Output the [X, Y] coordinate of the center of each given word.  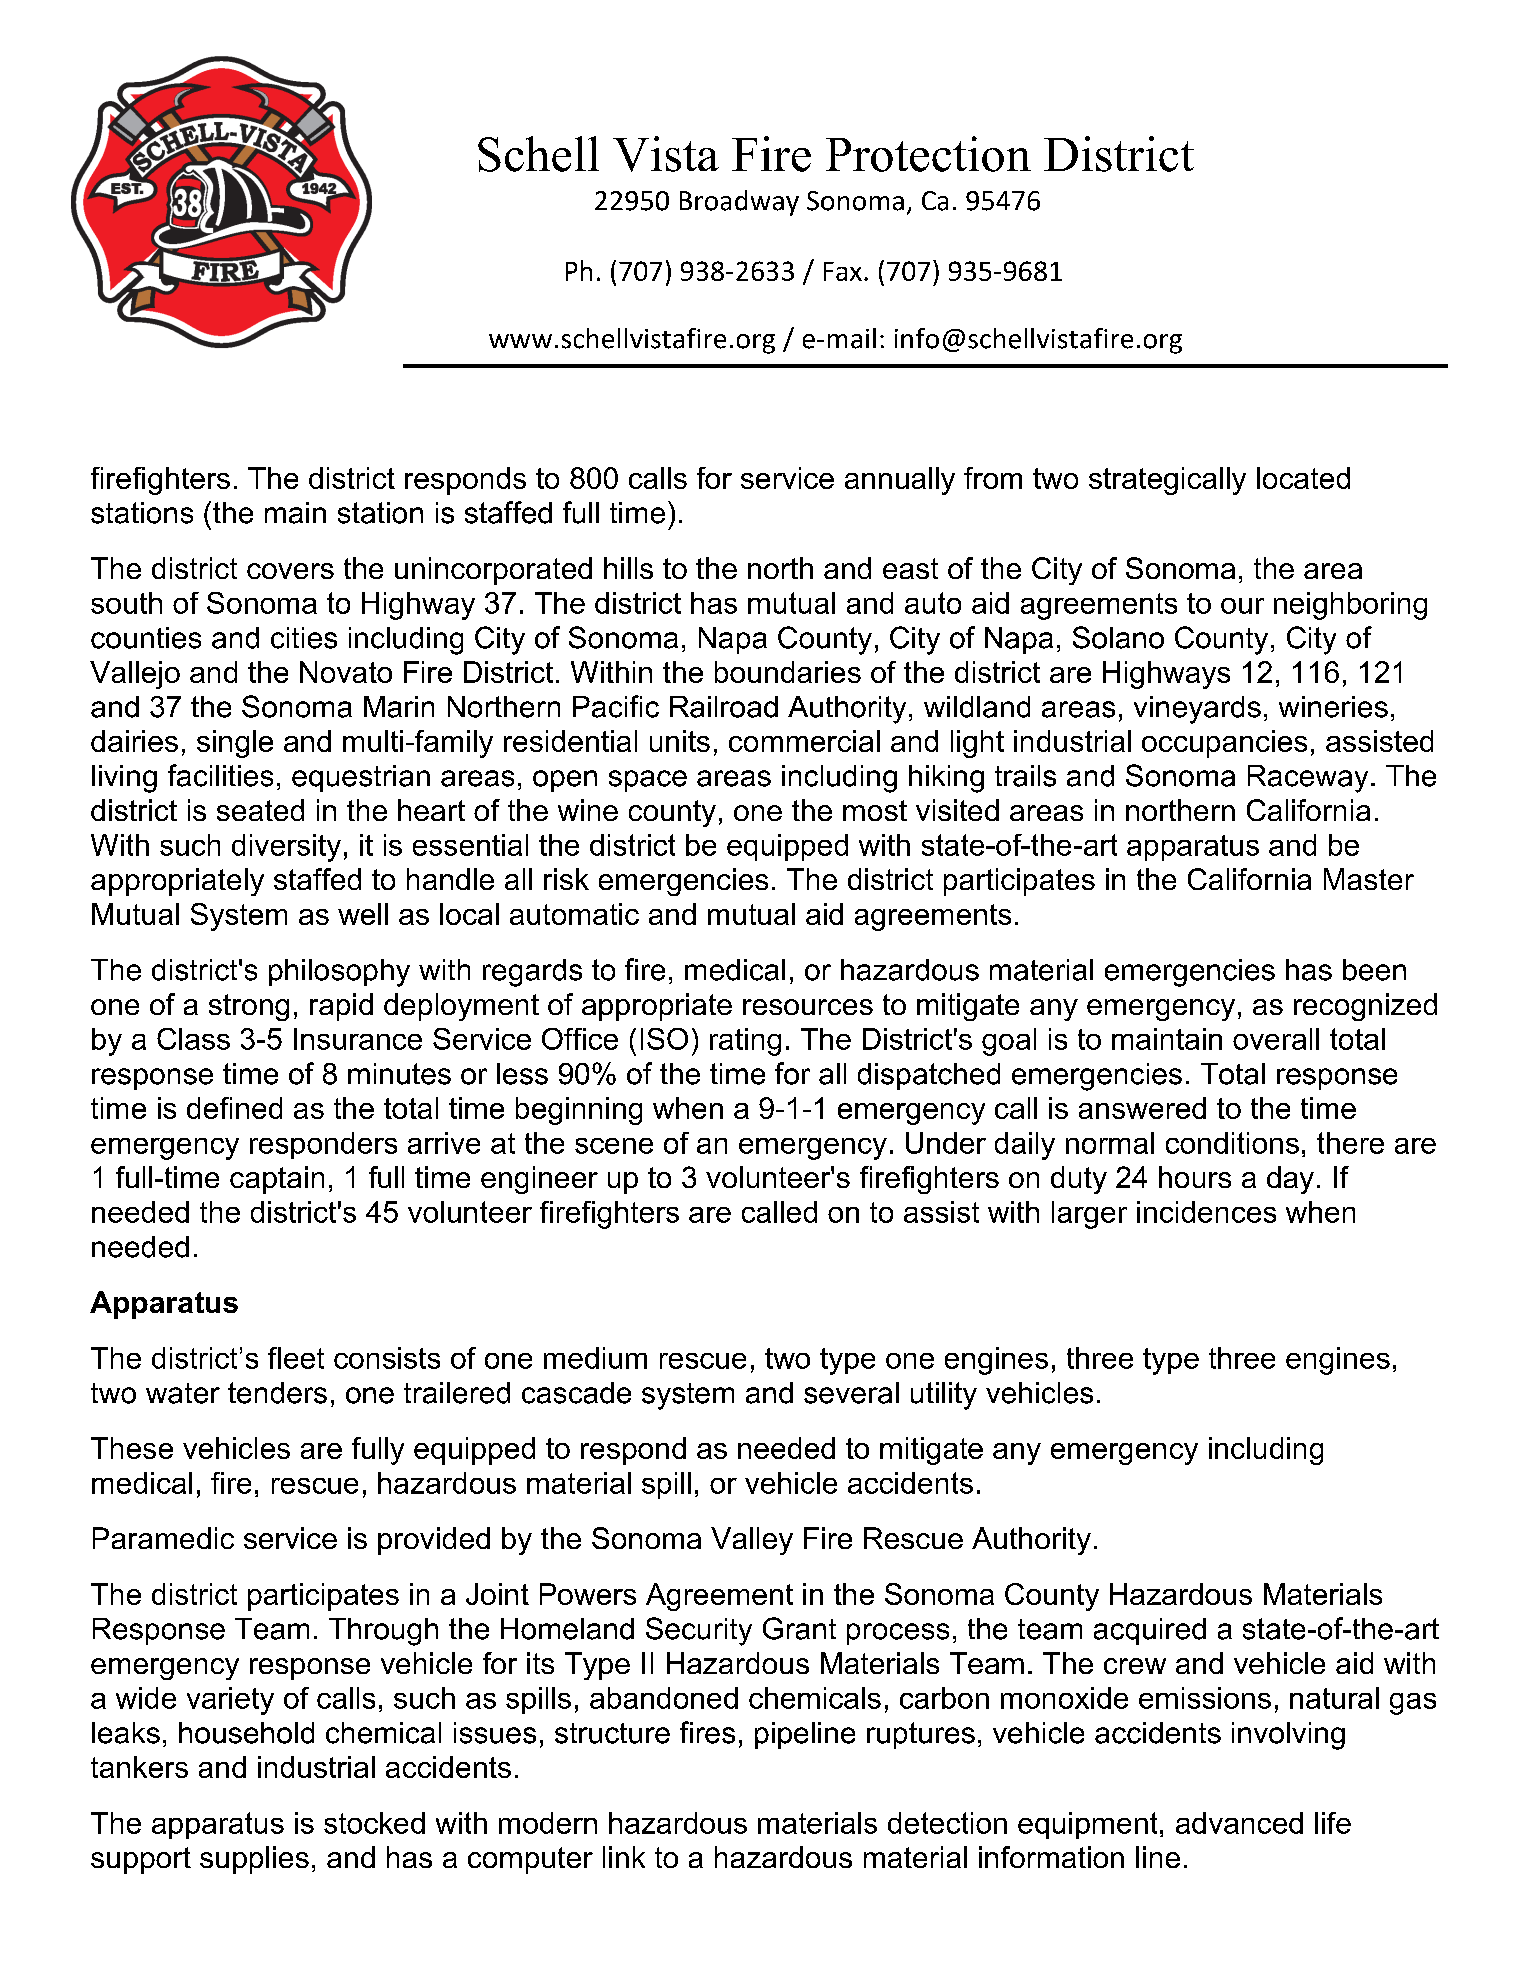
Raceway [1308, 779]
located [1303, 478]
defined [234, 1108]
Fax [843, 271]
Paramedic [163, 1538]
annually [900, 481]
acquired [1150, 1631]
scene [614, 1146]
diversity [286, 848]
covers [290, 571]
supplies [254, 1860]
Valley [752, 1541]
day [1290, 1180]
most [875, 810]
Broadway [739, 203]
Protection [928, 154]
